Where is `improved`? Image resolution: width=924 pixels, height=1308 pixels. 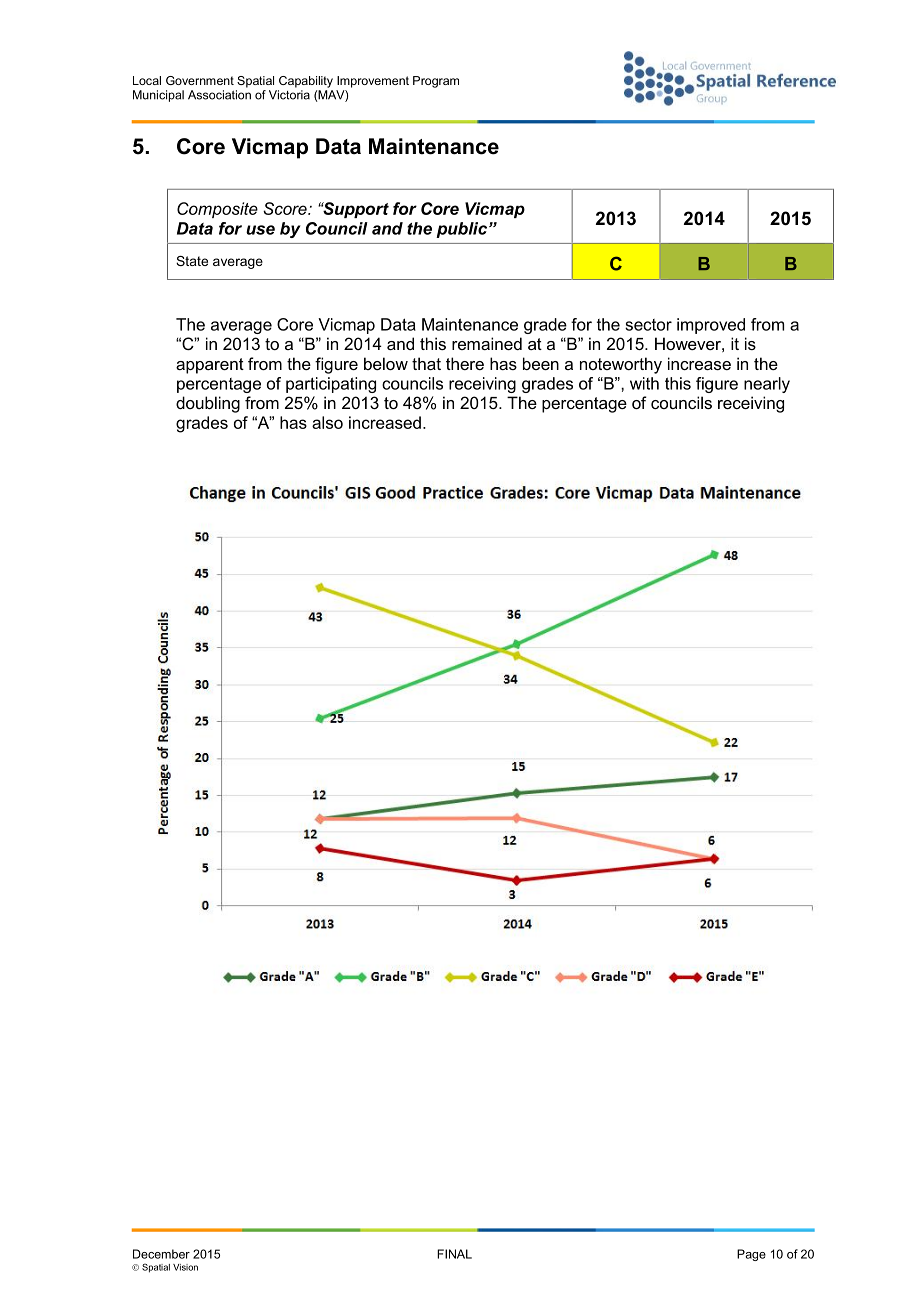 improved is located at coordinates (711, 326).
